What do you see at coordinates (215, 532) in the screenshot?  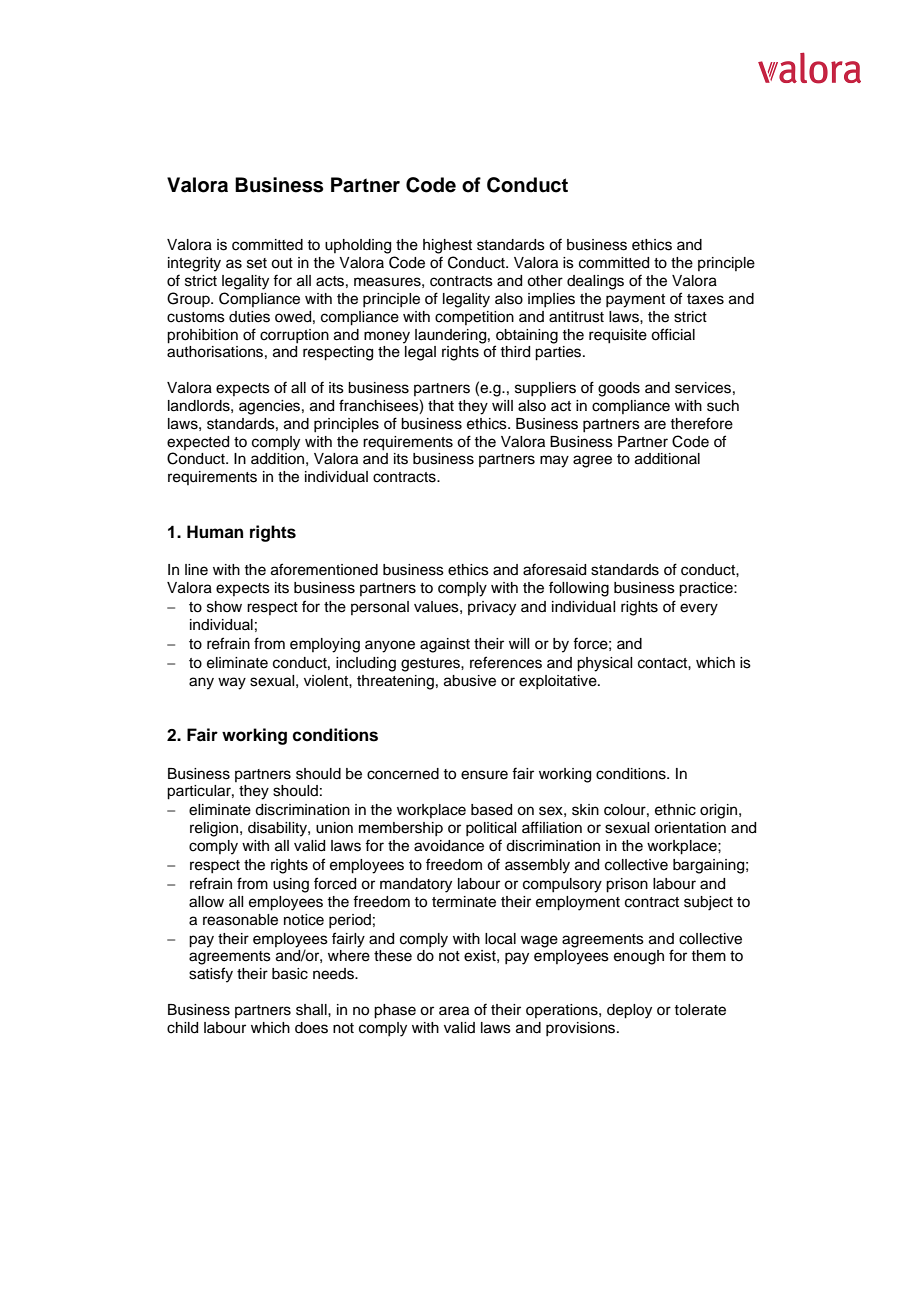 I see `Human` at bounding box center [215, 532].
